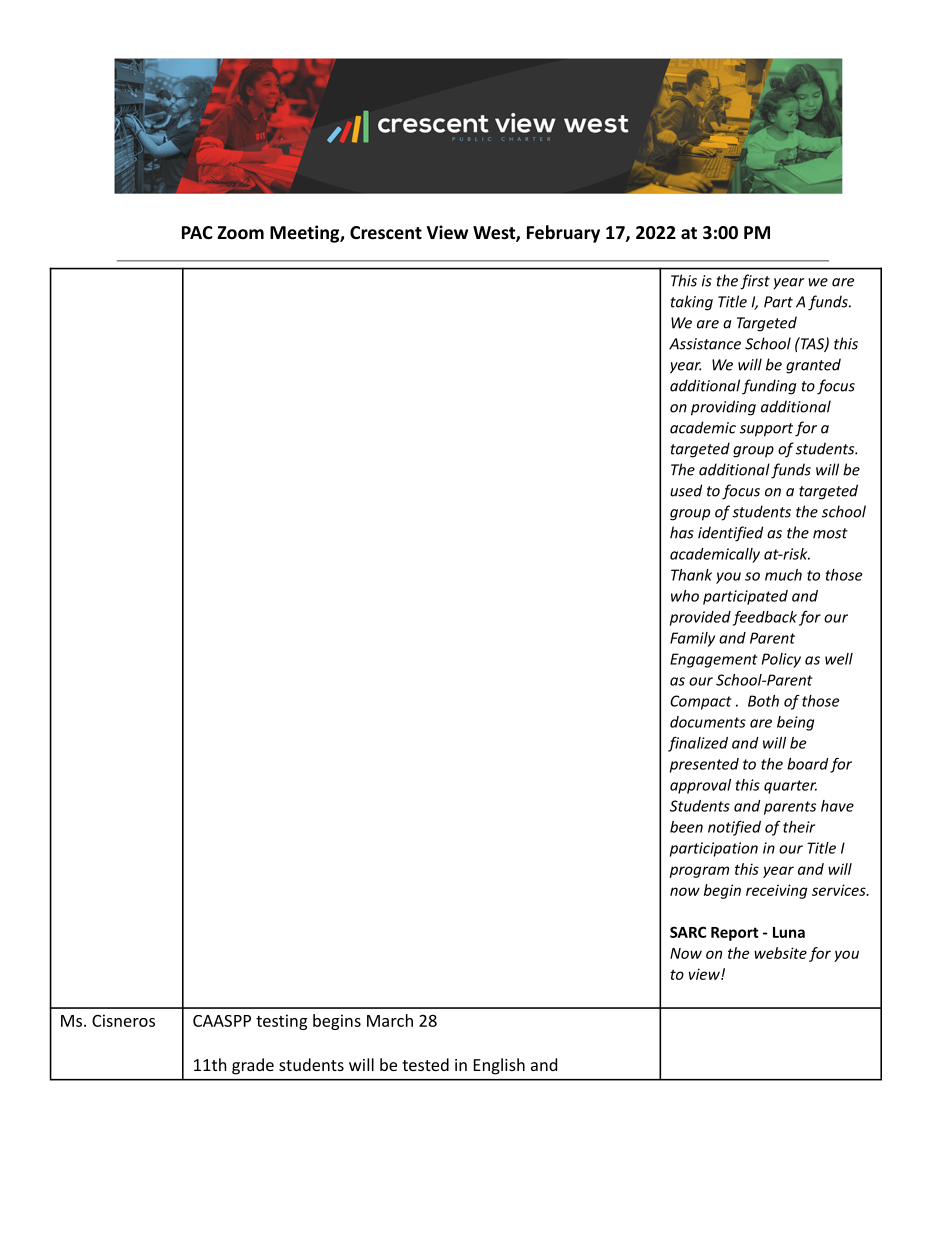  I want to click on first, so click(755, 282).
